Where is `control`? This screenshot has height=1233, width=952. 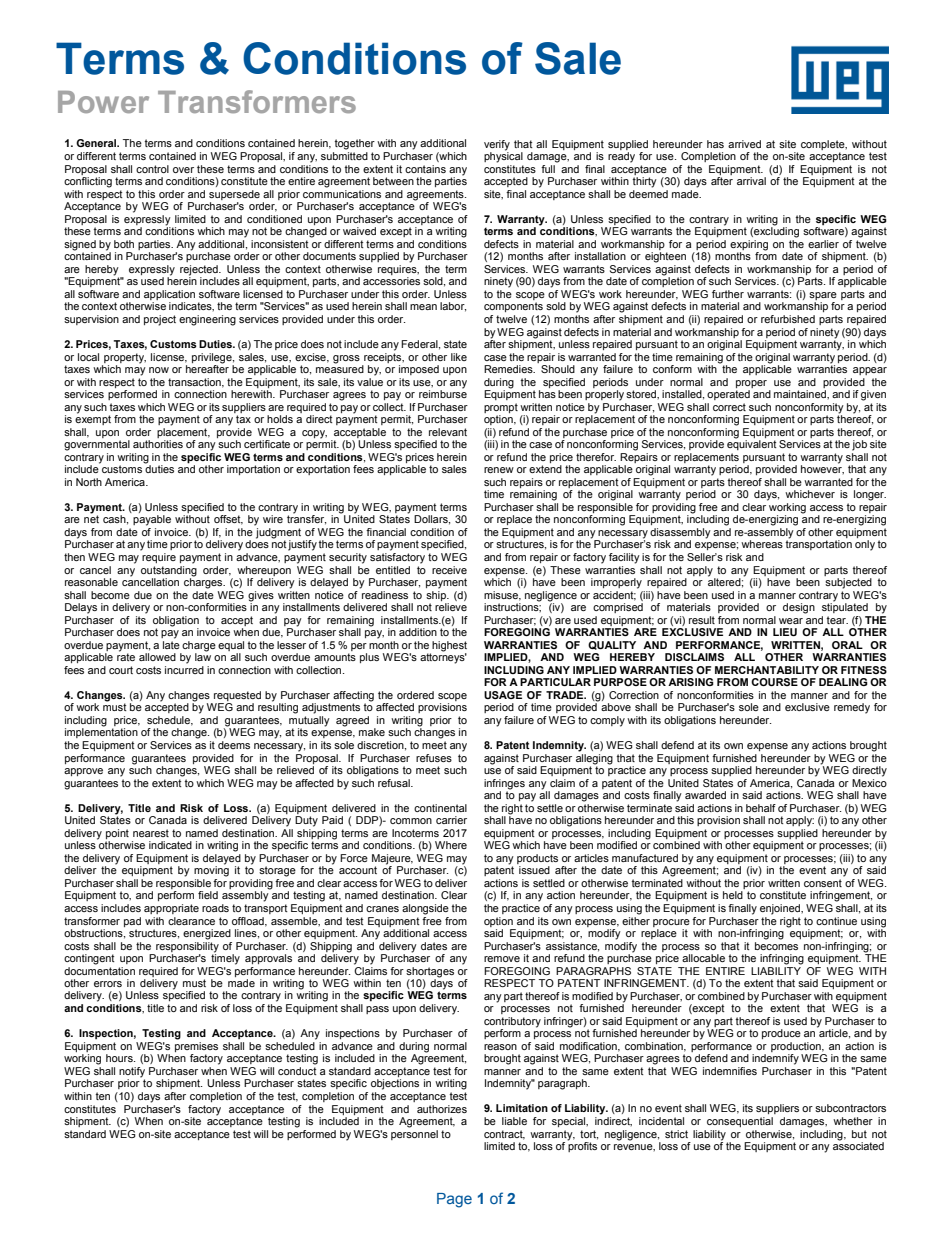
control is located at coordinates (152, 169).
